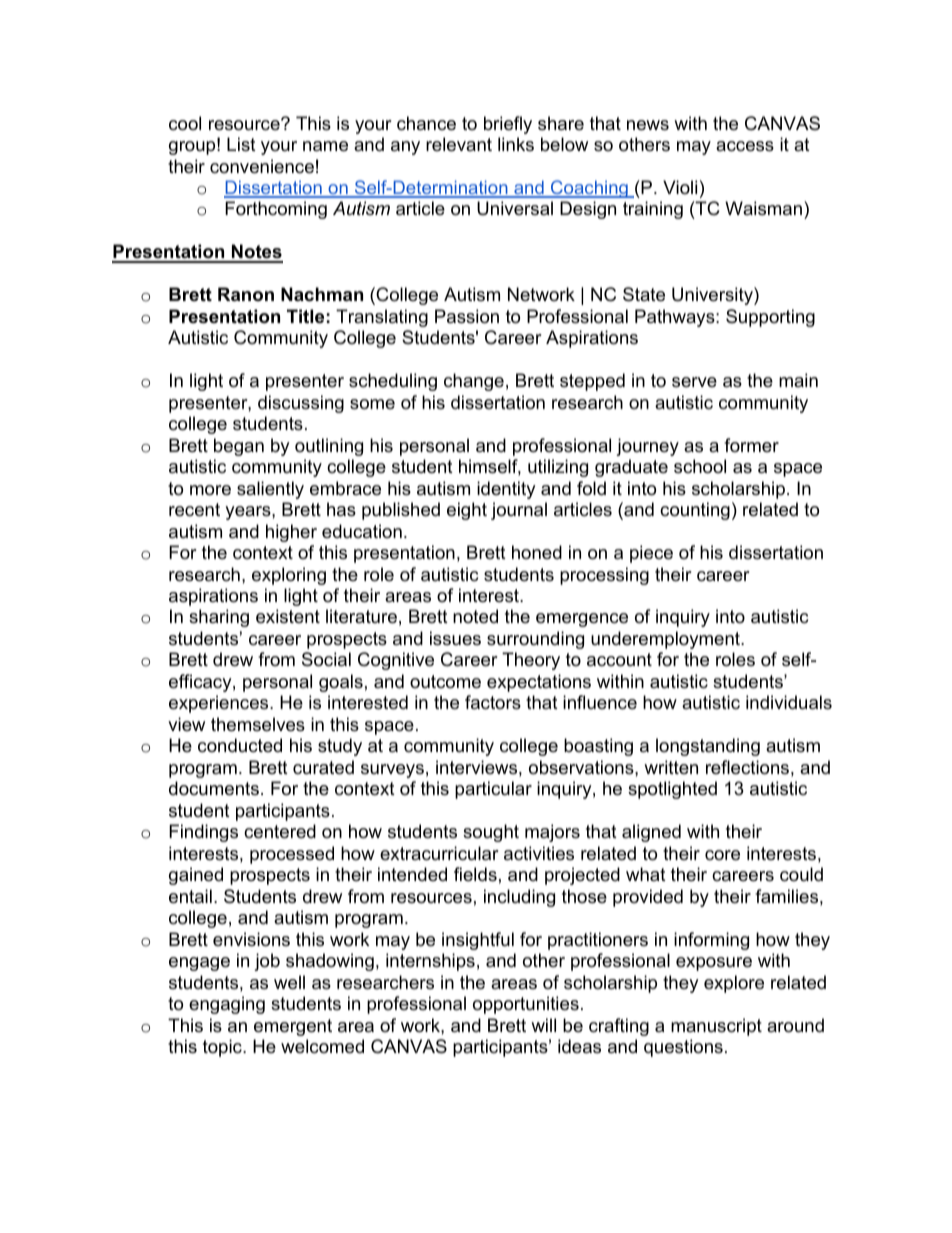 This screenshot has width=952, height=1233. I want to click on exploring, so click(289, 576).
